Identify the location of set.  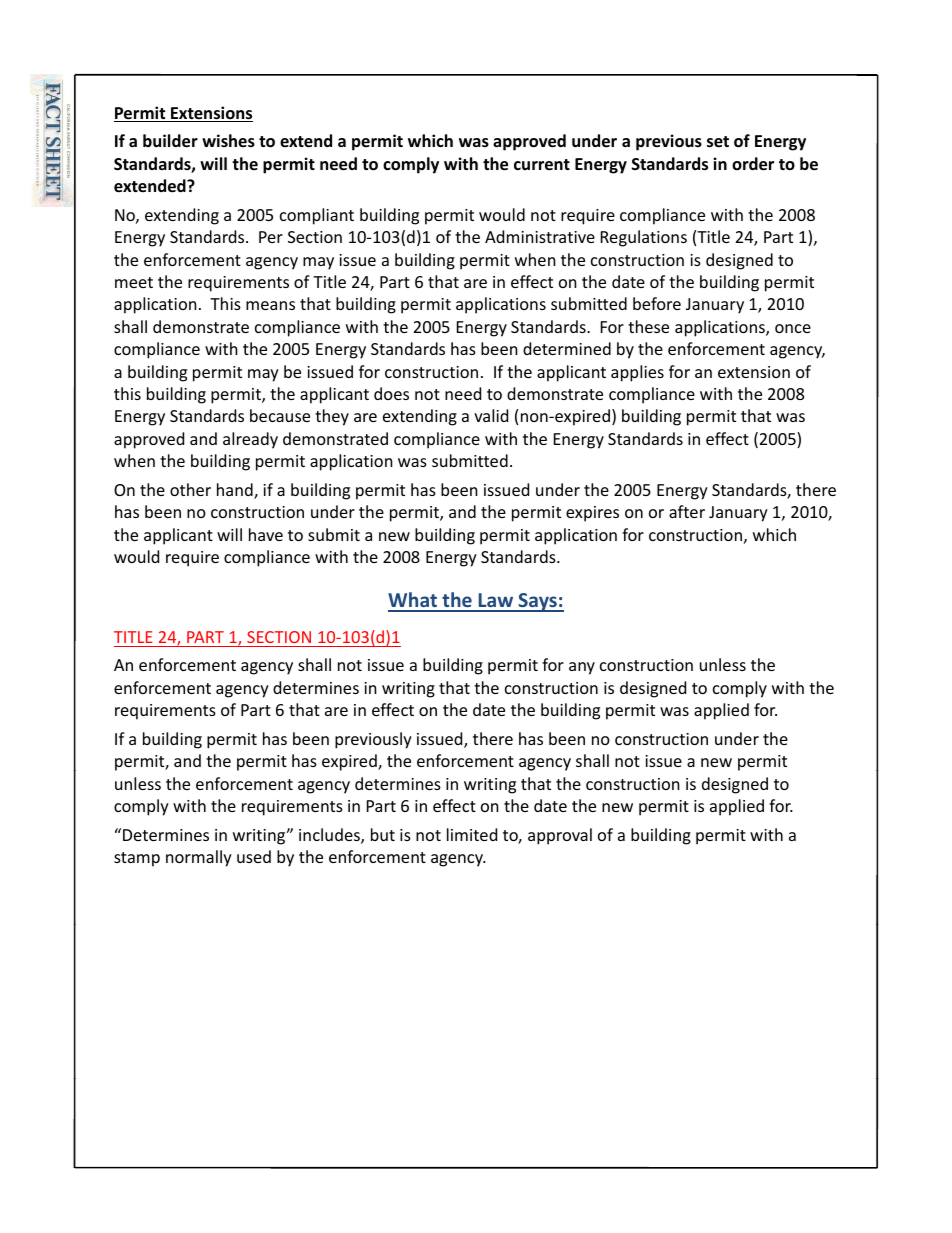
(718, 142).
